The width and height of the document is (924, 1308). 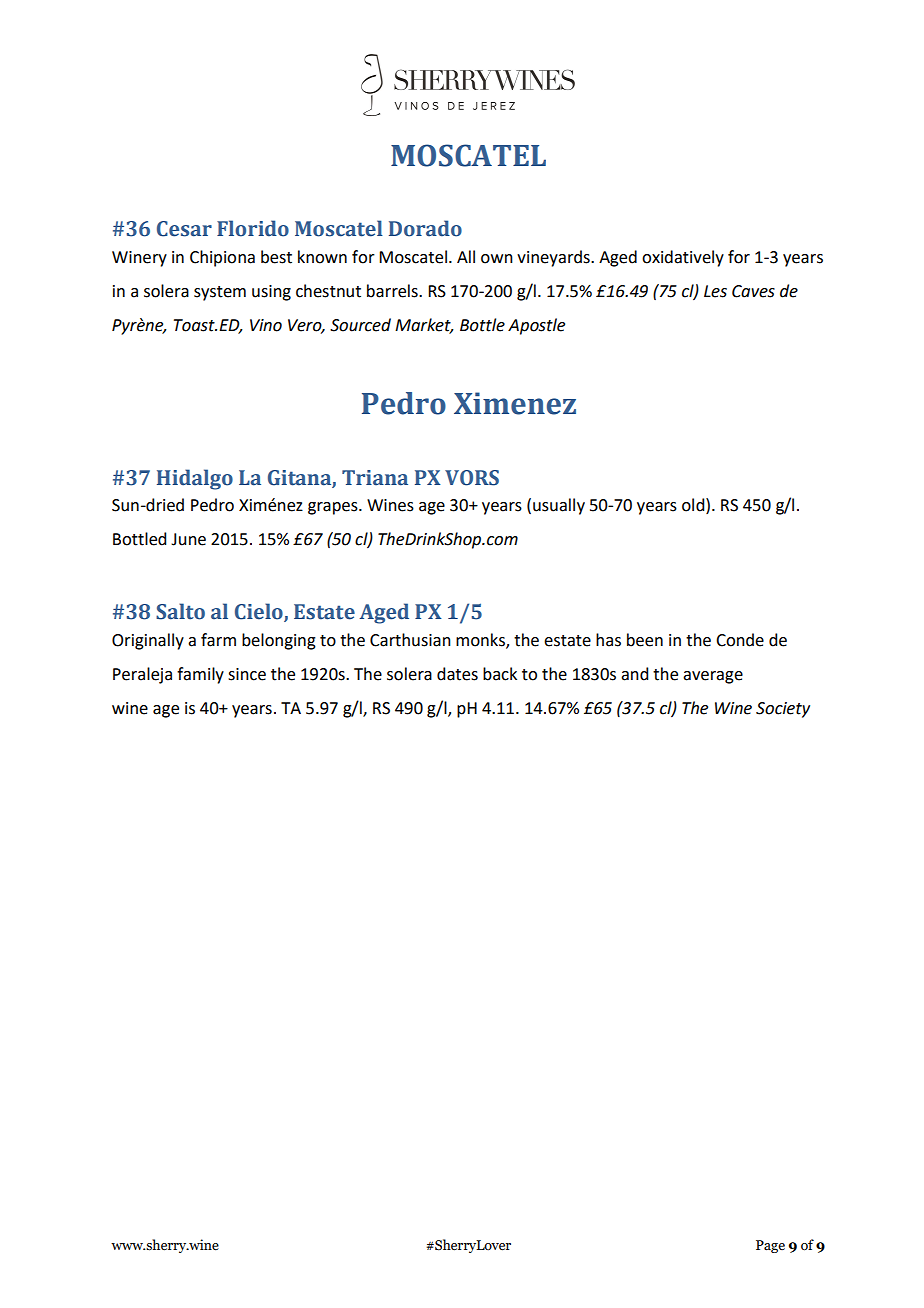 I want to click on back, so click(x=500, y=674).
